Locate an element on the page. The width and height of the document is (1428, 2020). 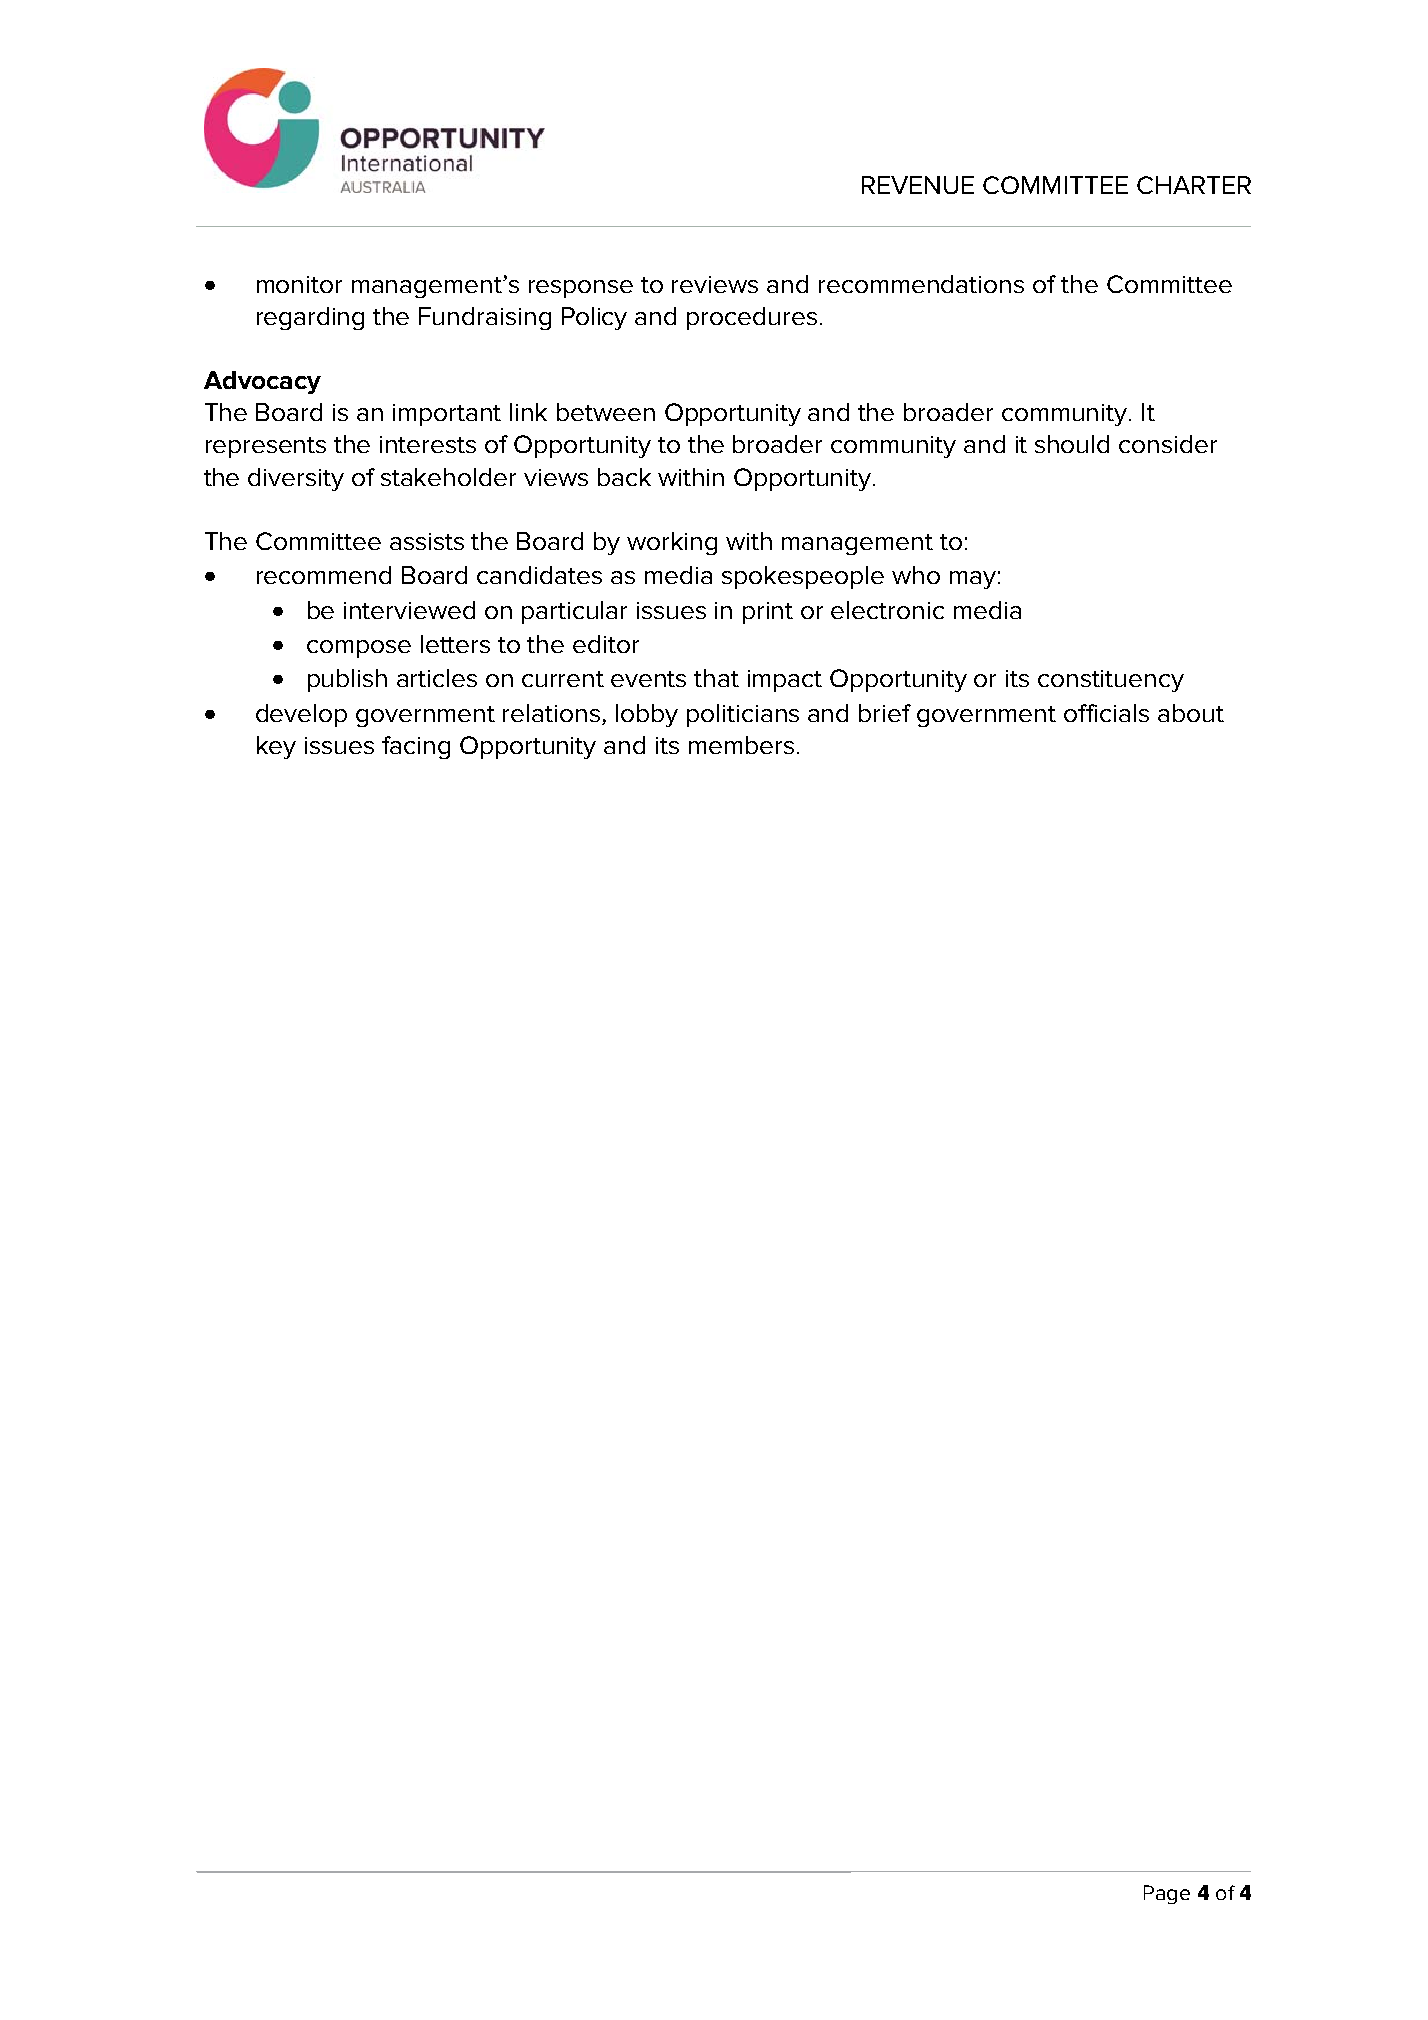
facing is located at coordinates (416, 747).
